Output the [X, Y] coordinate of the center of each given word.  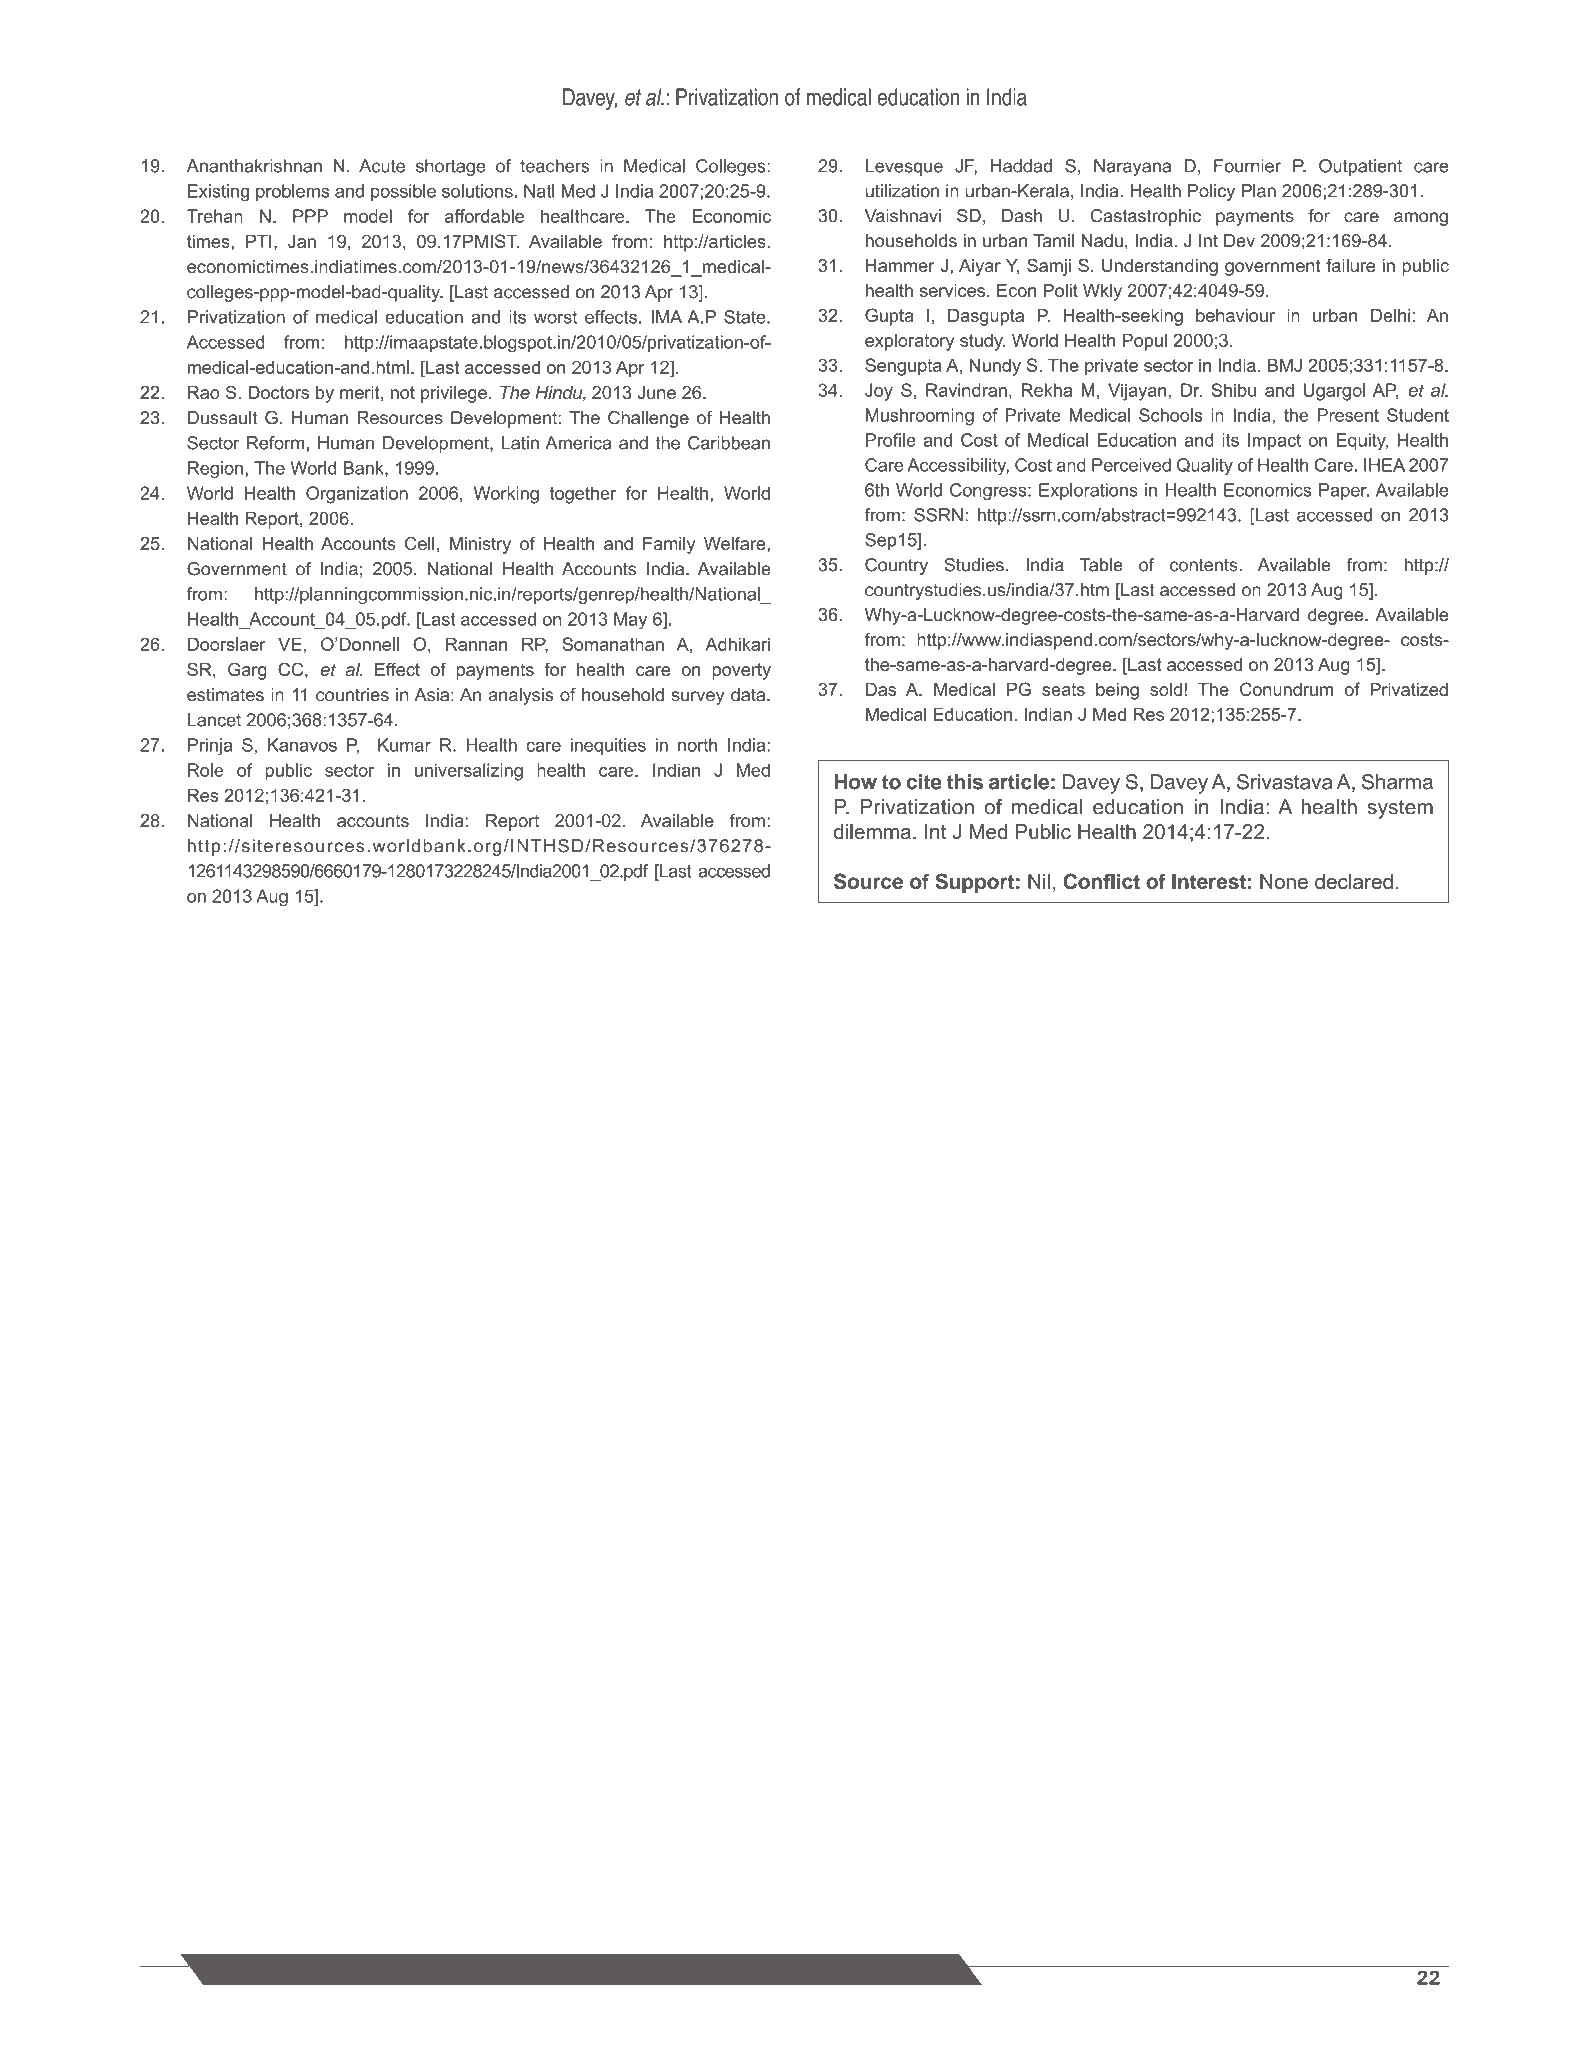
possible [403, 192]
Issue [917, 1969]
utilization [902, 191]
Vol [839, 1969]
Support [974, 883]
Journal [352, 1969]
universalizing [469, 772]
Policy [1211, 192]
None [1284, 881]
